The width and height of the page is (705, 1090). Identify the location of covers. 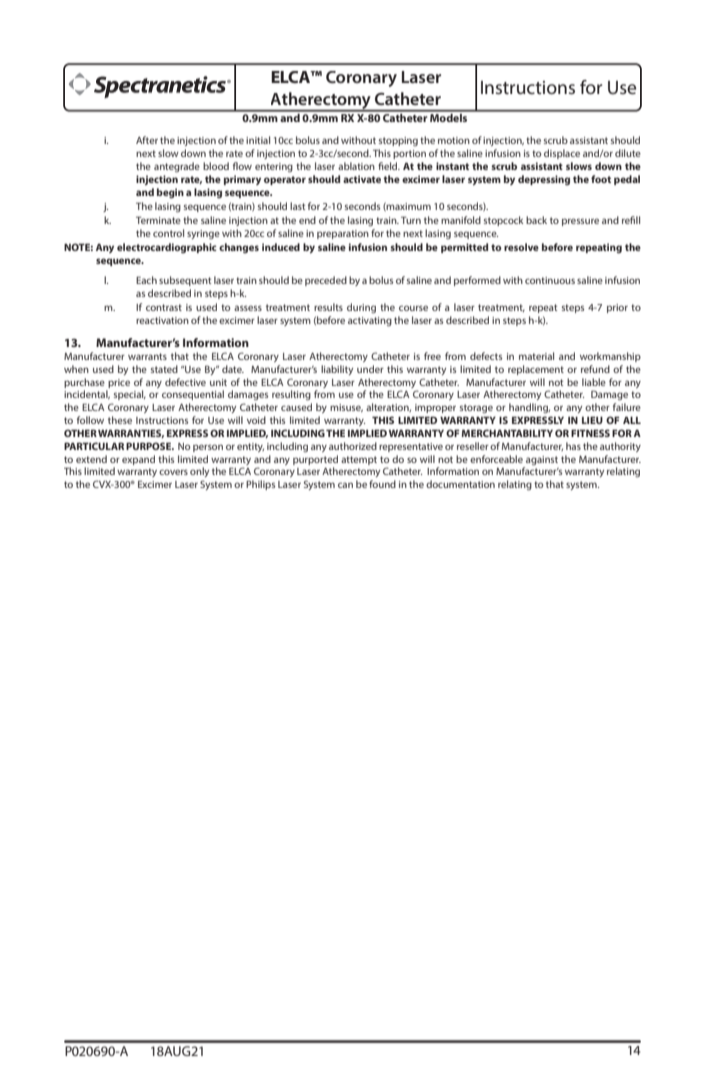
(173, 472).
